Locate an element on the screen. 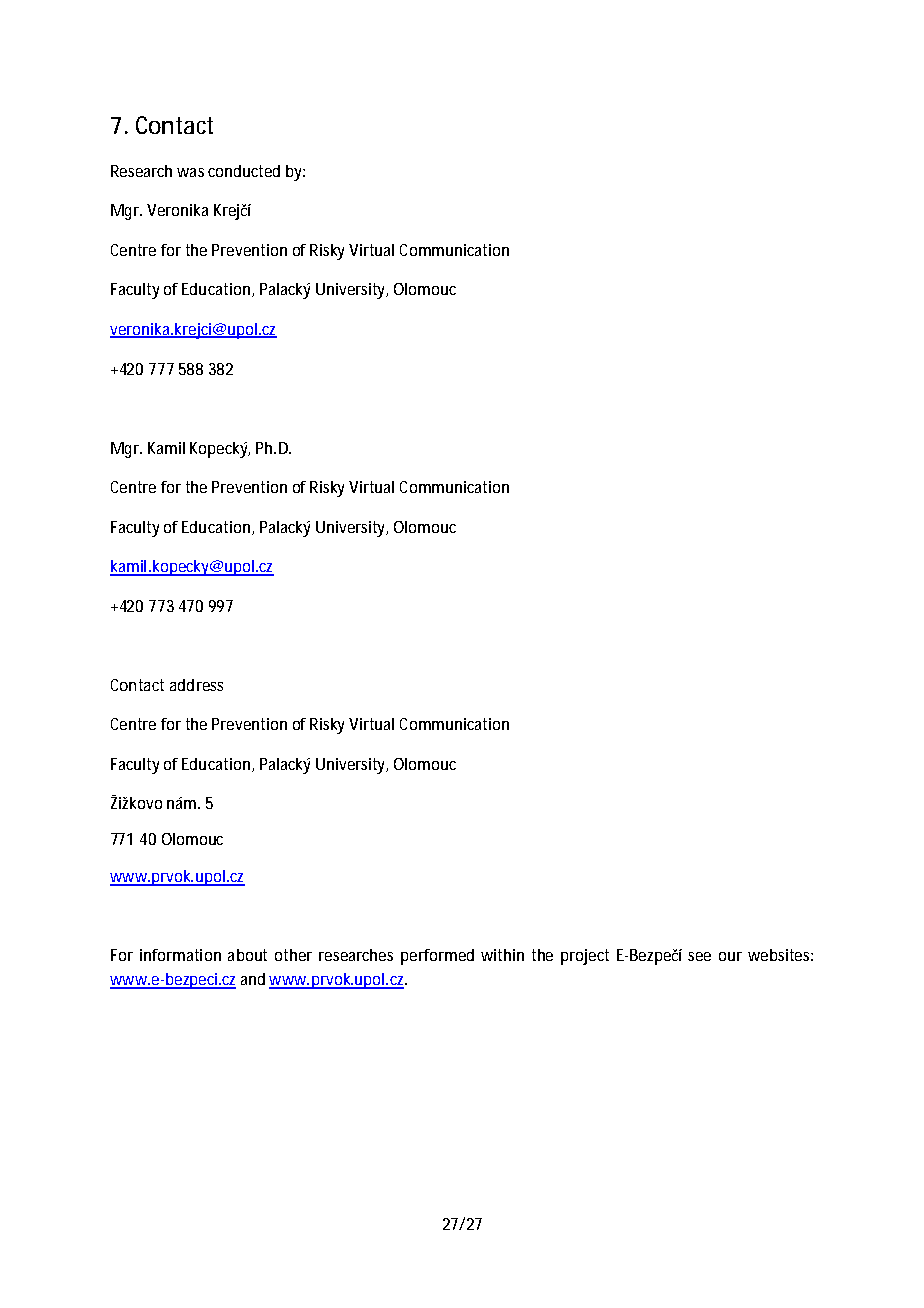 The height and width of the screenshot is (1308, 924). our is located at coordinates (730, 956).
